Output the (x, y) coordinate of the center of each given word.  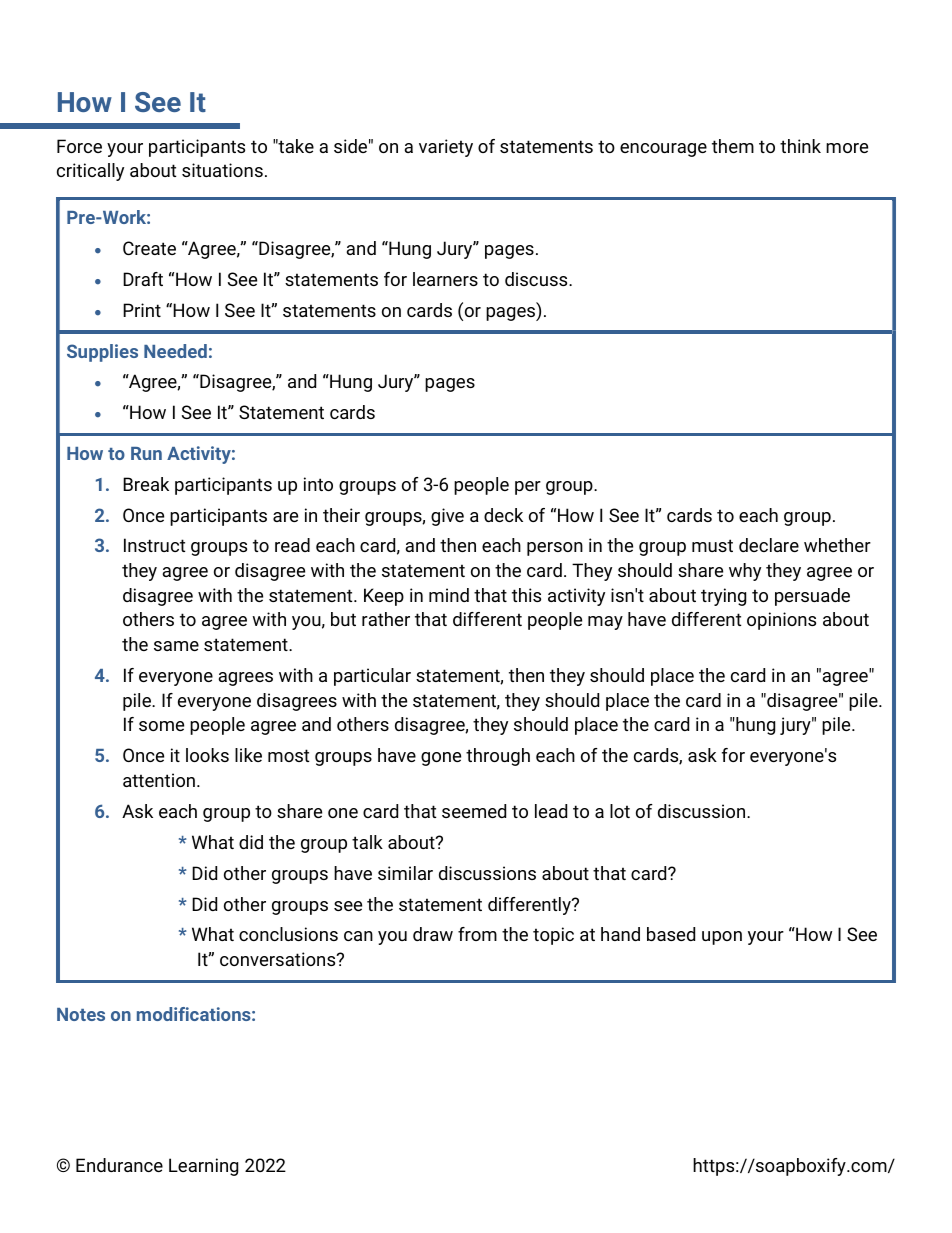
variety (446, 148)
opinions (781, 621)
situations (222, 170)
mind (449, 595)
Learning (203, 1167)
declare (769, 545)
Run (146, 453)
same (176, 646)
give (447, 517)
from (477, 934)
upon (722, 938)
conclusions (288, 934)
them (733, 146)
